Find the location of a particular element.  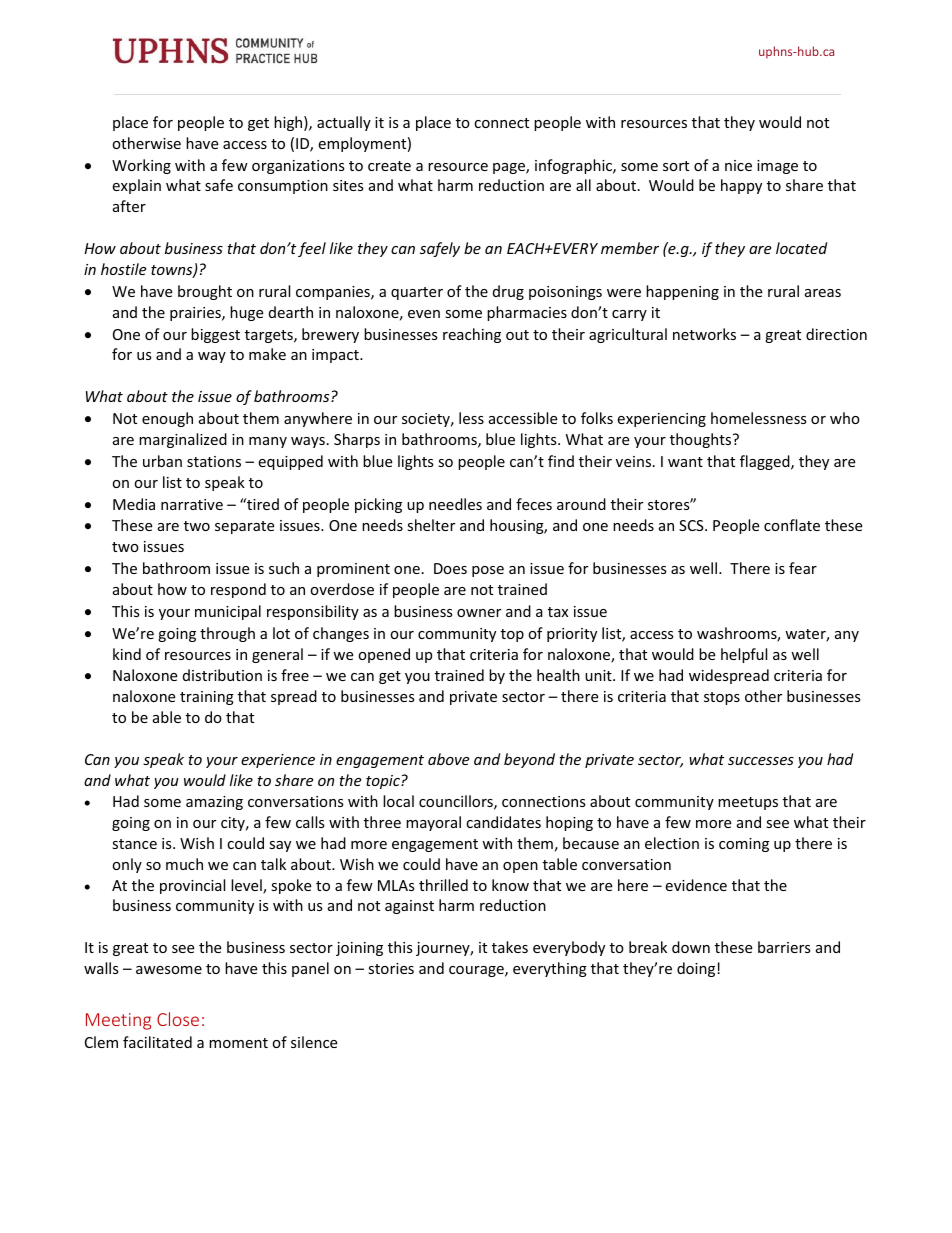

Working is located at coordinates (141, 166).
